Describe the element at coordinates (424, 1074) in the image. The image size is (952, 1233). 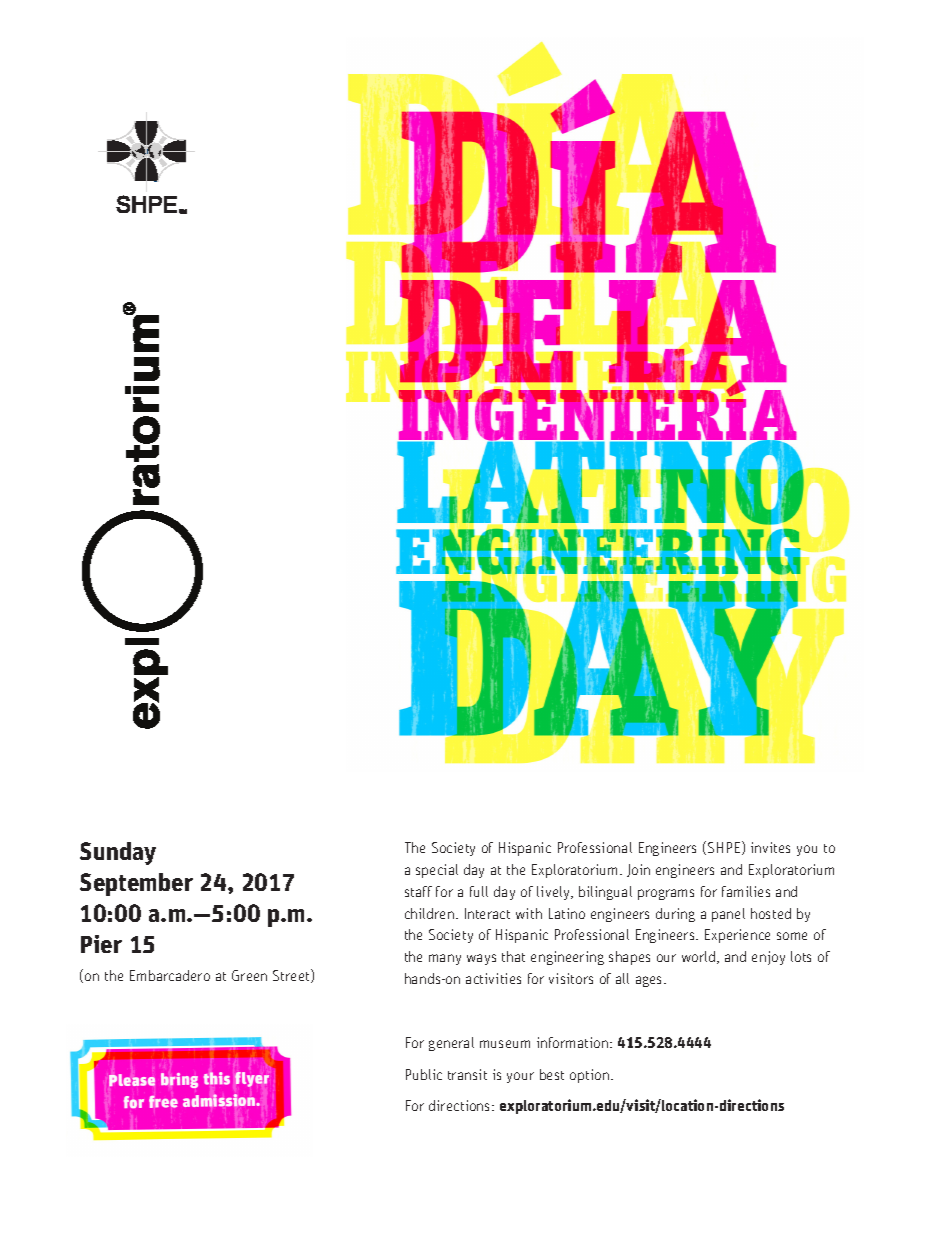
I see `Public` at that location.
